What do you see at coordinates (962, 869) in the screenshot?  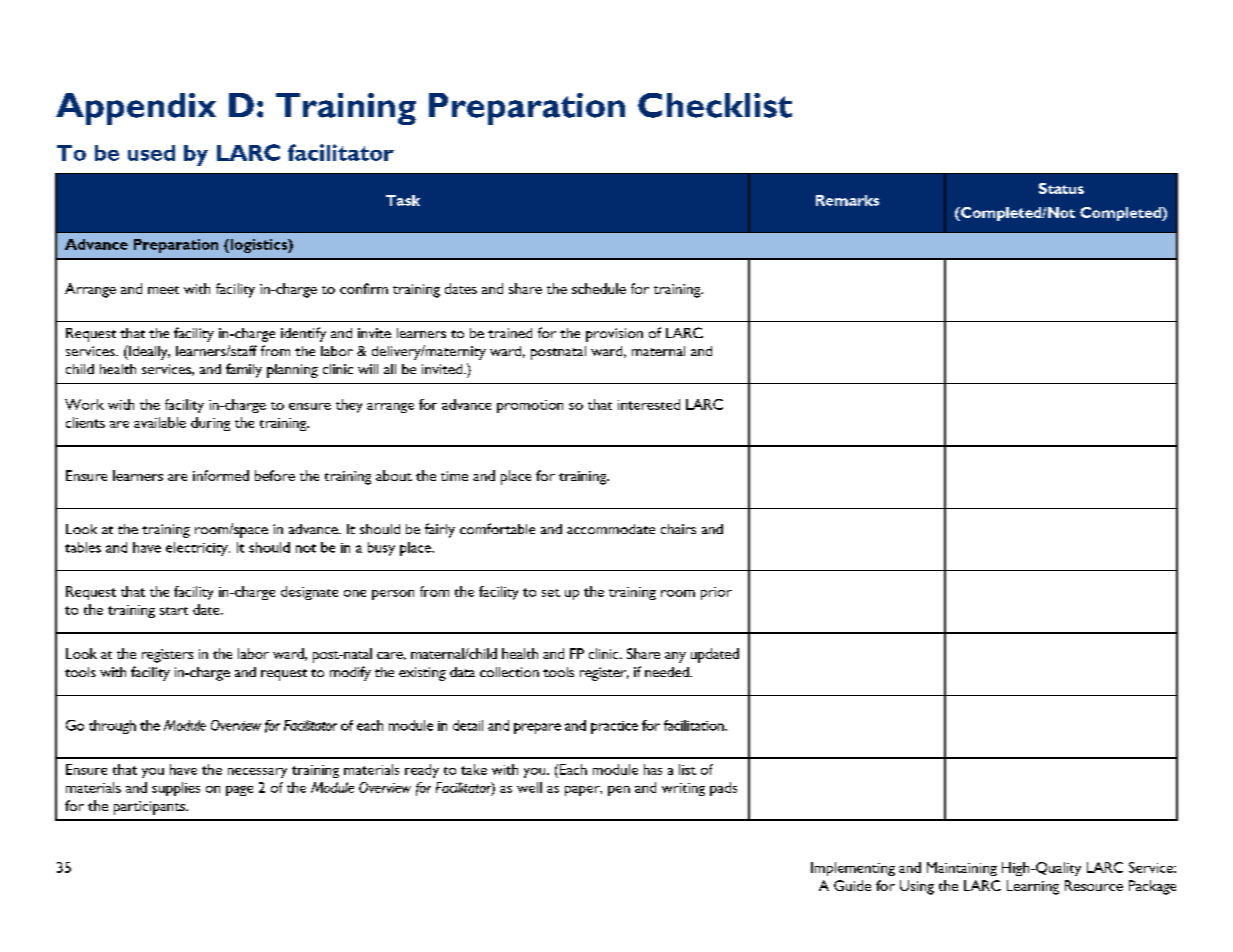 I see `Maintaining` at bounding box center [962, 869].
